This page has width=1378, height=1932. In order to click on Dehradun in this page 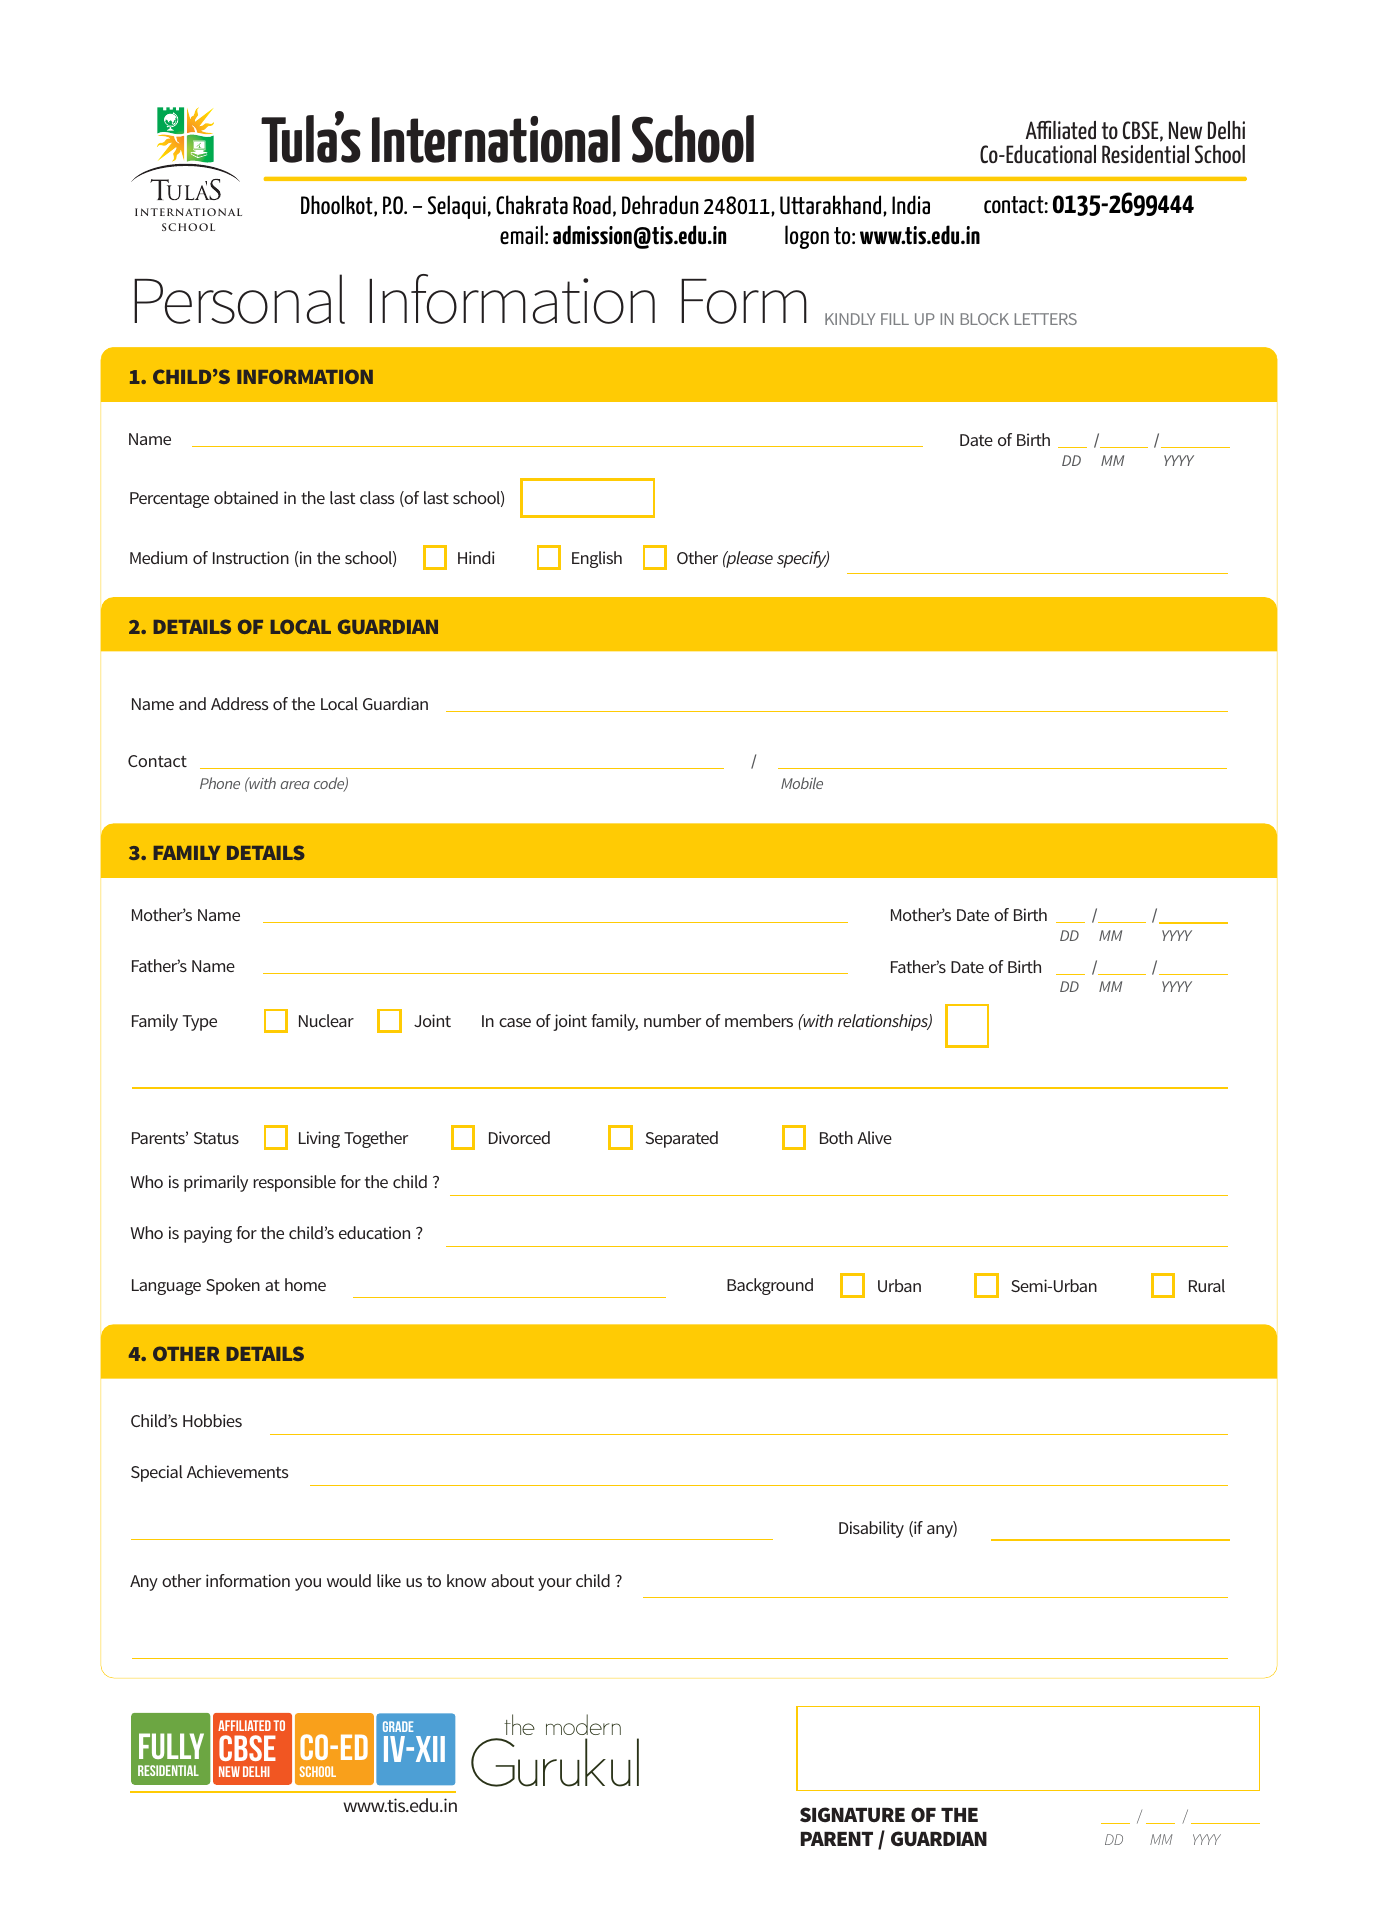, I will do `click(660, 205)`.
